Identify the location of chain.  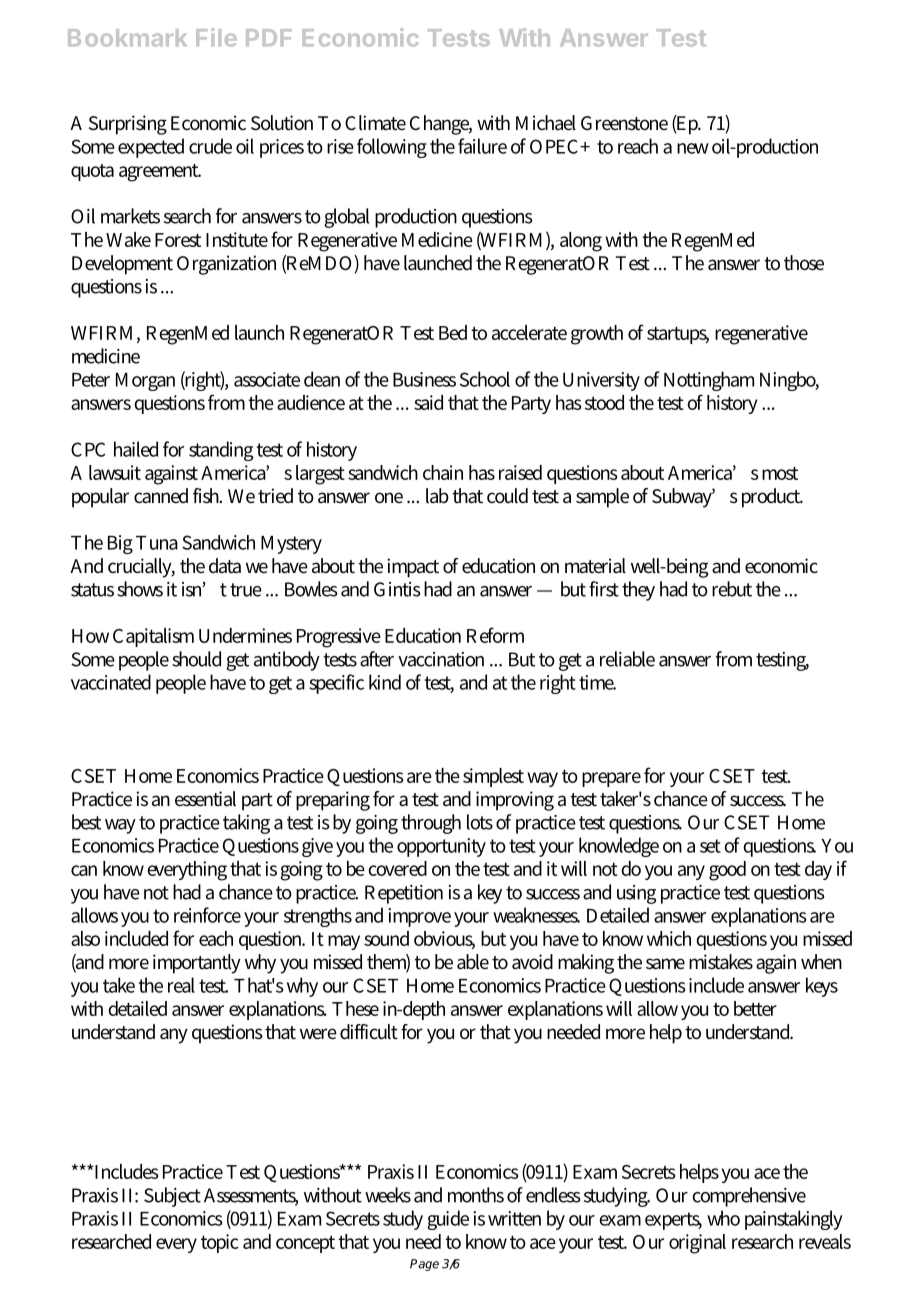
(443, 472).
